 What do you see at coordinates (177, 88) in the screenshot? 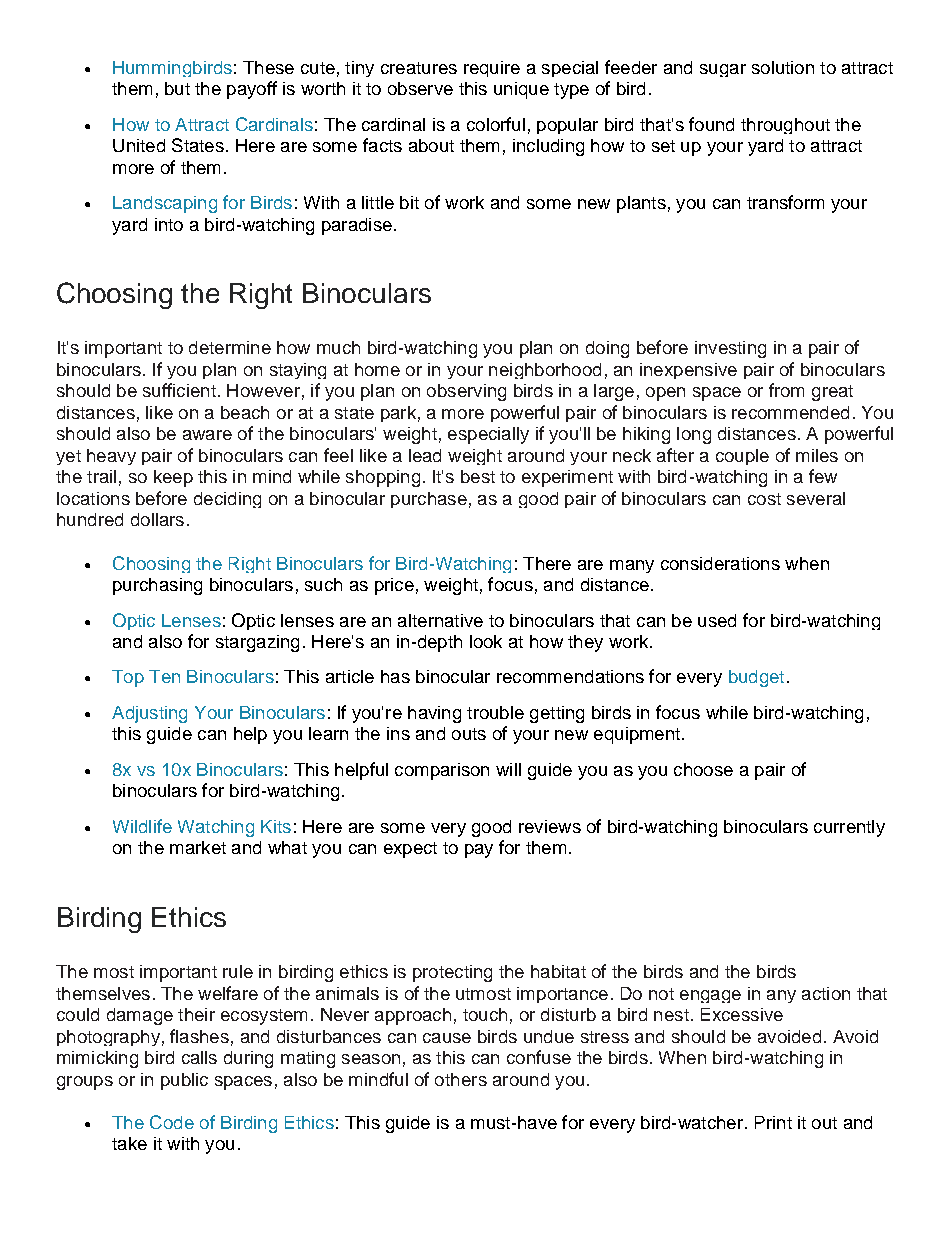
I see `but` at bounding box center [177, 88].
